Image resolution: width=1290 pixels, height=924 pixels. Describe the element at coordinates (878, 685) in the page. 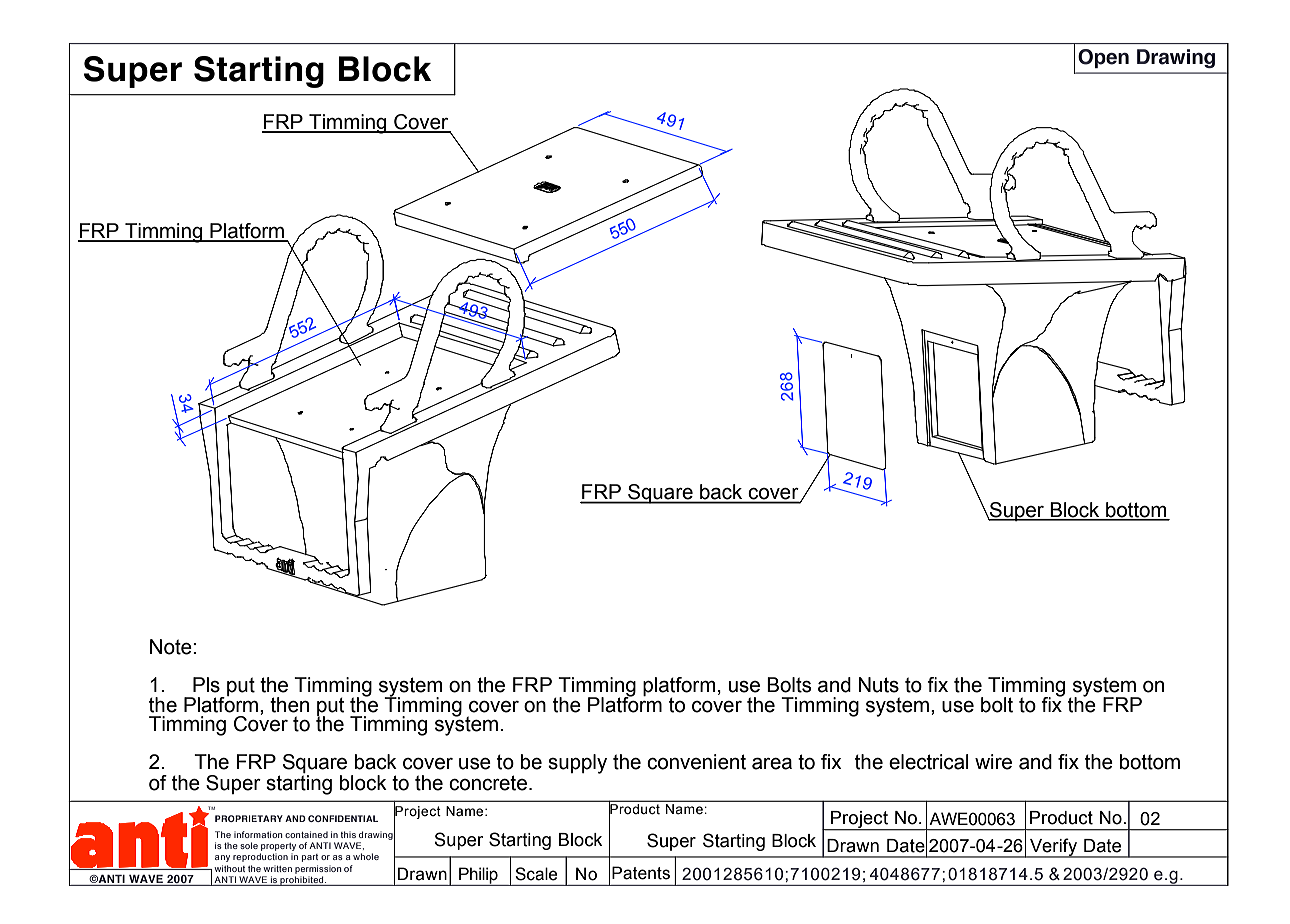

I see `Nuts` at that location.
